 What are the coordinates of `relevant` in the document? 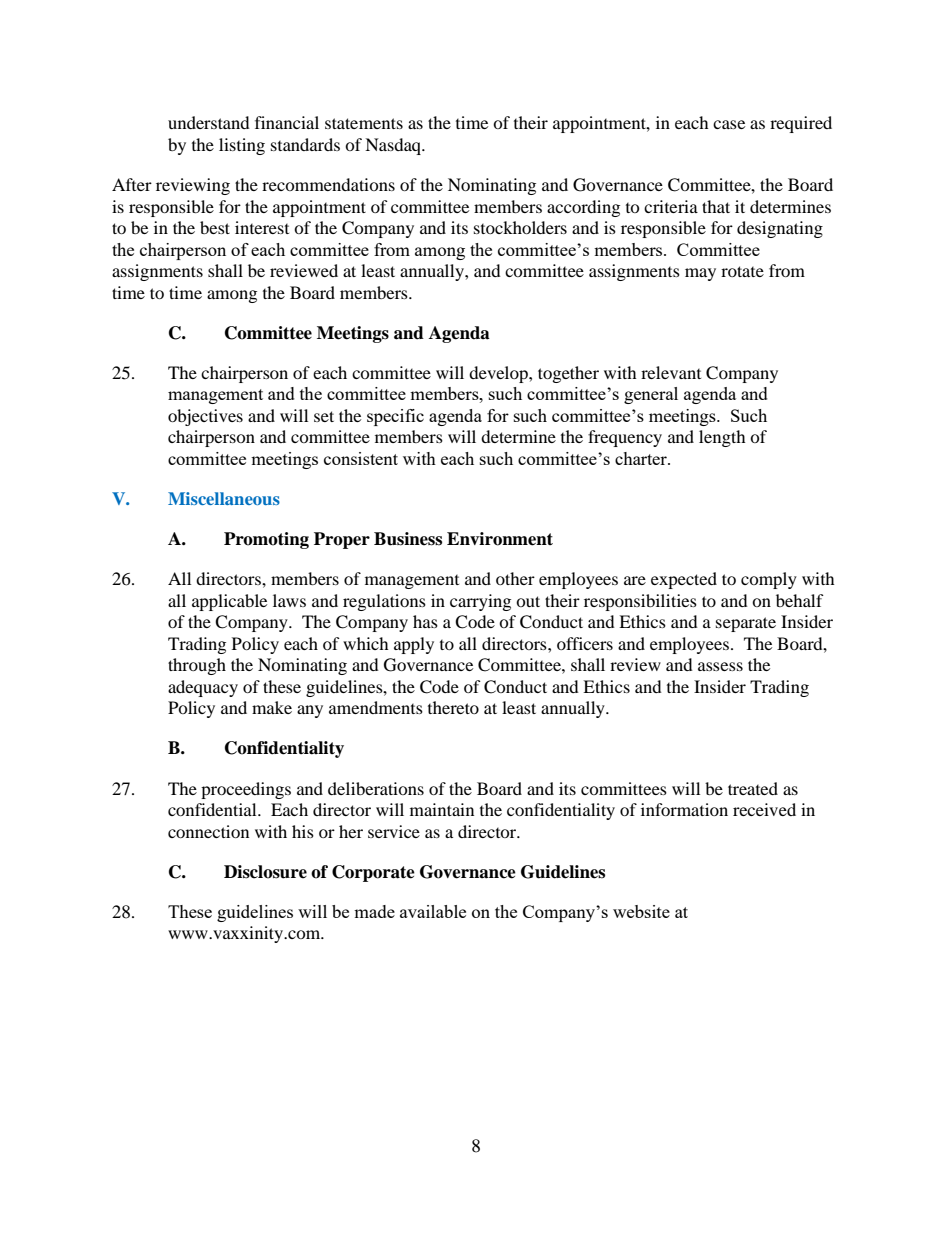 It's located at (671, 372).
